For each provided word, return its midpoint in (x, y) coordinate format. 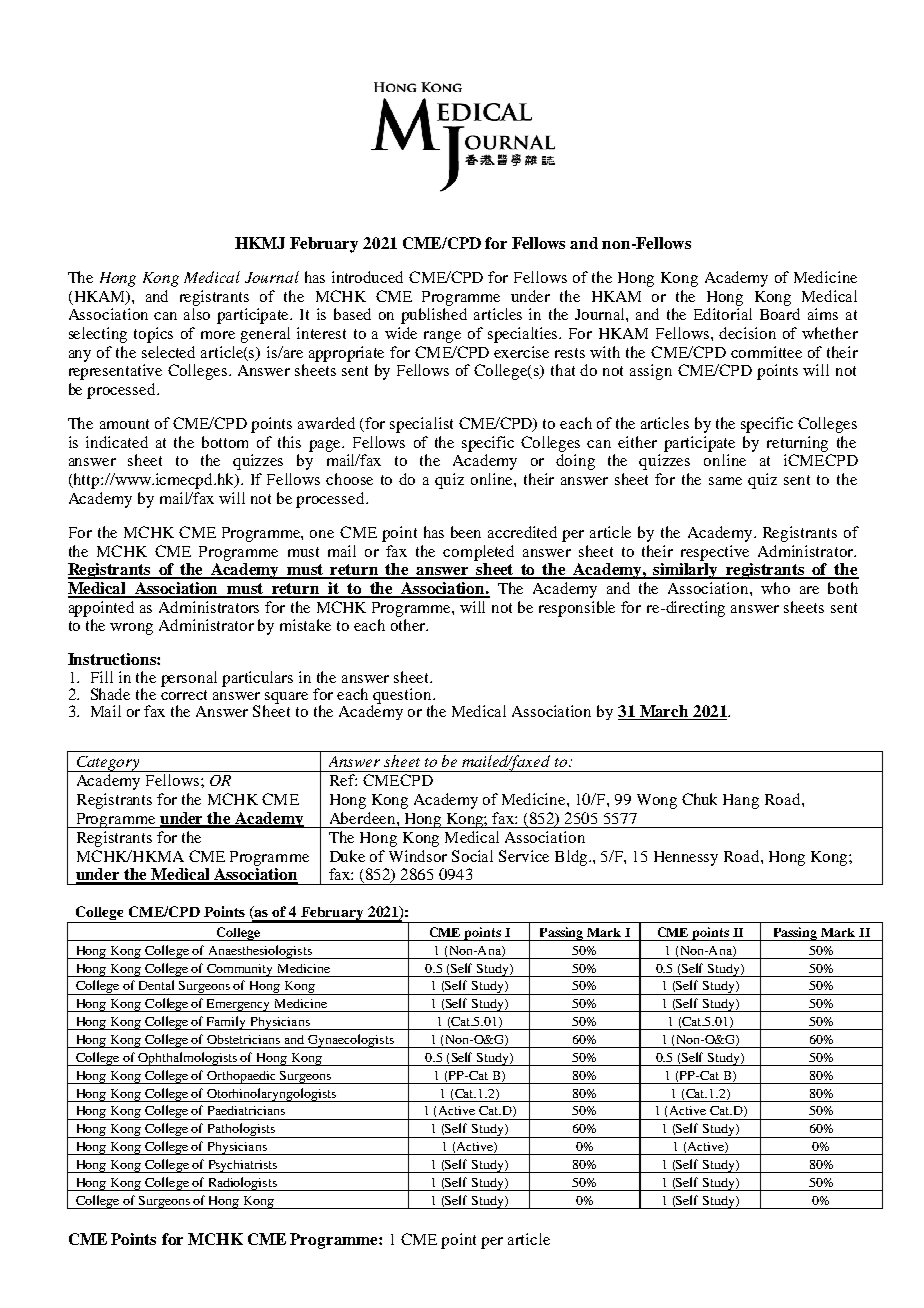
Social (472, 856)
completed (478, 553)
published (434, 316)
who (775, 588)
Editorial (723, 314)
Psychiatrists (243, 1166)
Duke (347, 856)
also (197, 314)
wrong (131, 629)
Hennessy (686, 858)
